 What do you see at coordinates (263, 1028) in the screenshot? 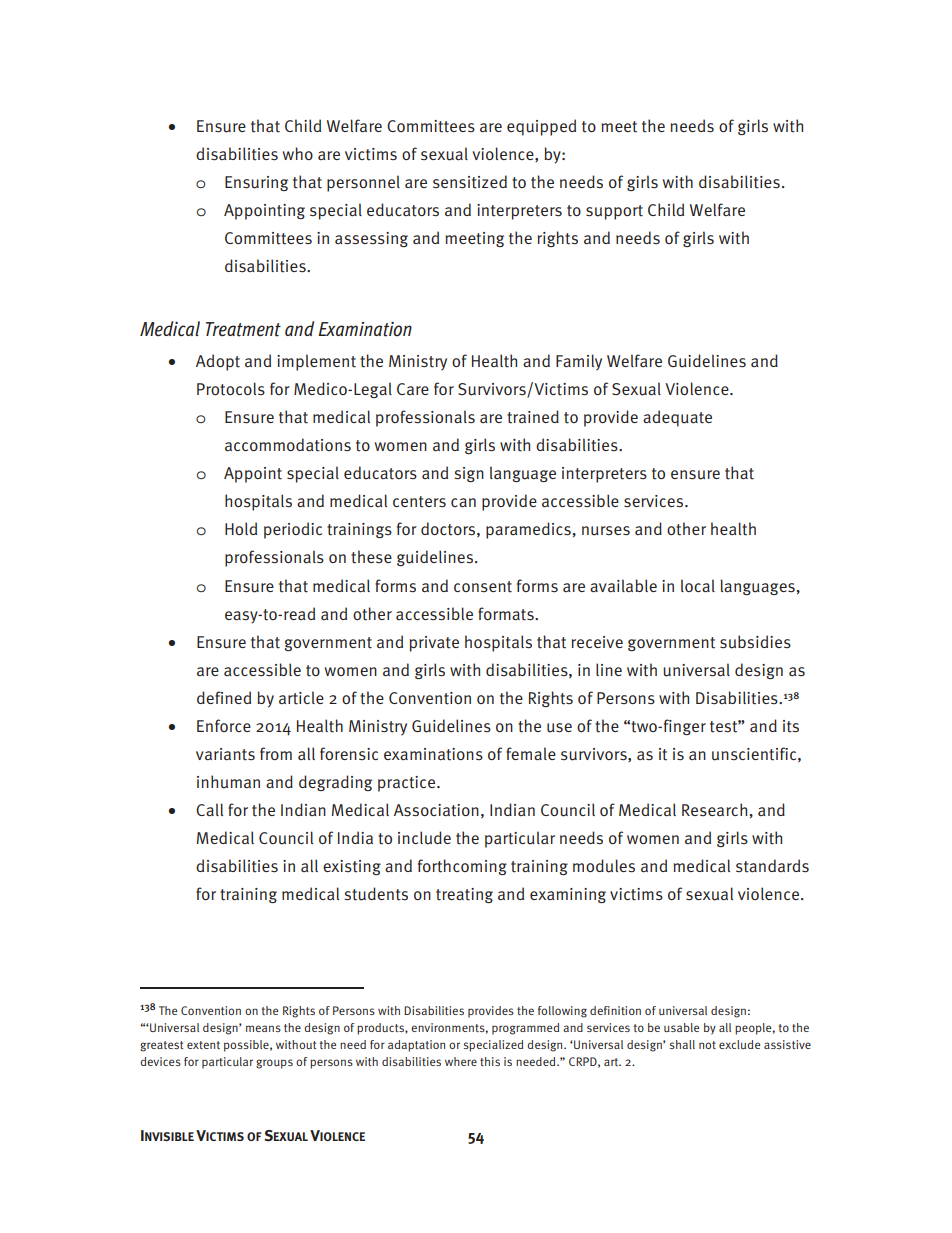
I see `means` at bounding box center [263, 1028].
